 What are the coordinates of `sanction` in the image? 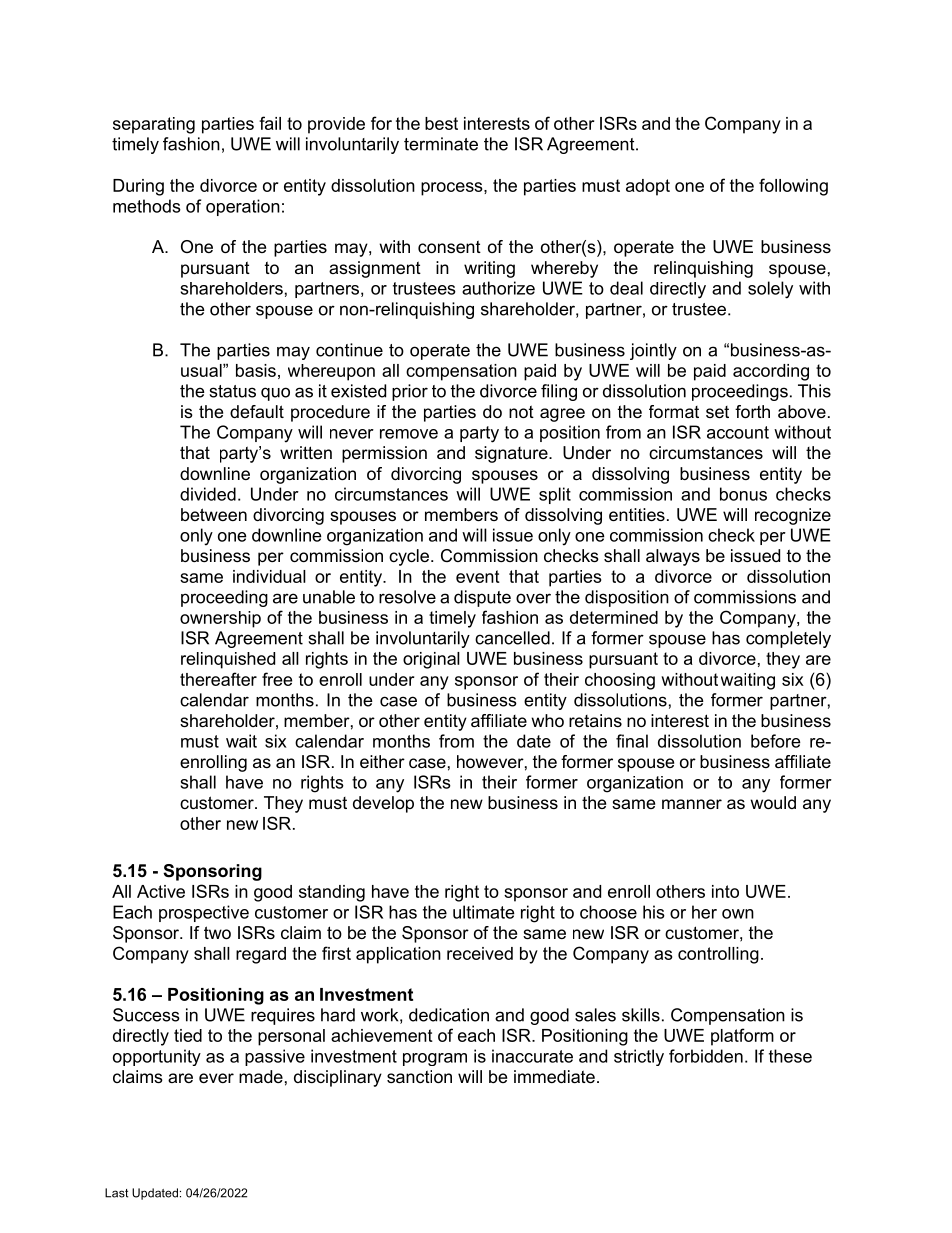 It's located at (419, 1076).
